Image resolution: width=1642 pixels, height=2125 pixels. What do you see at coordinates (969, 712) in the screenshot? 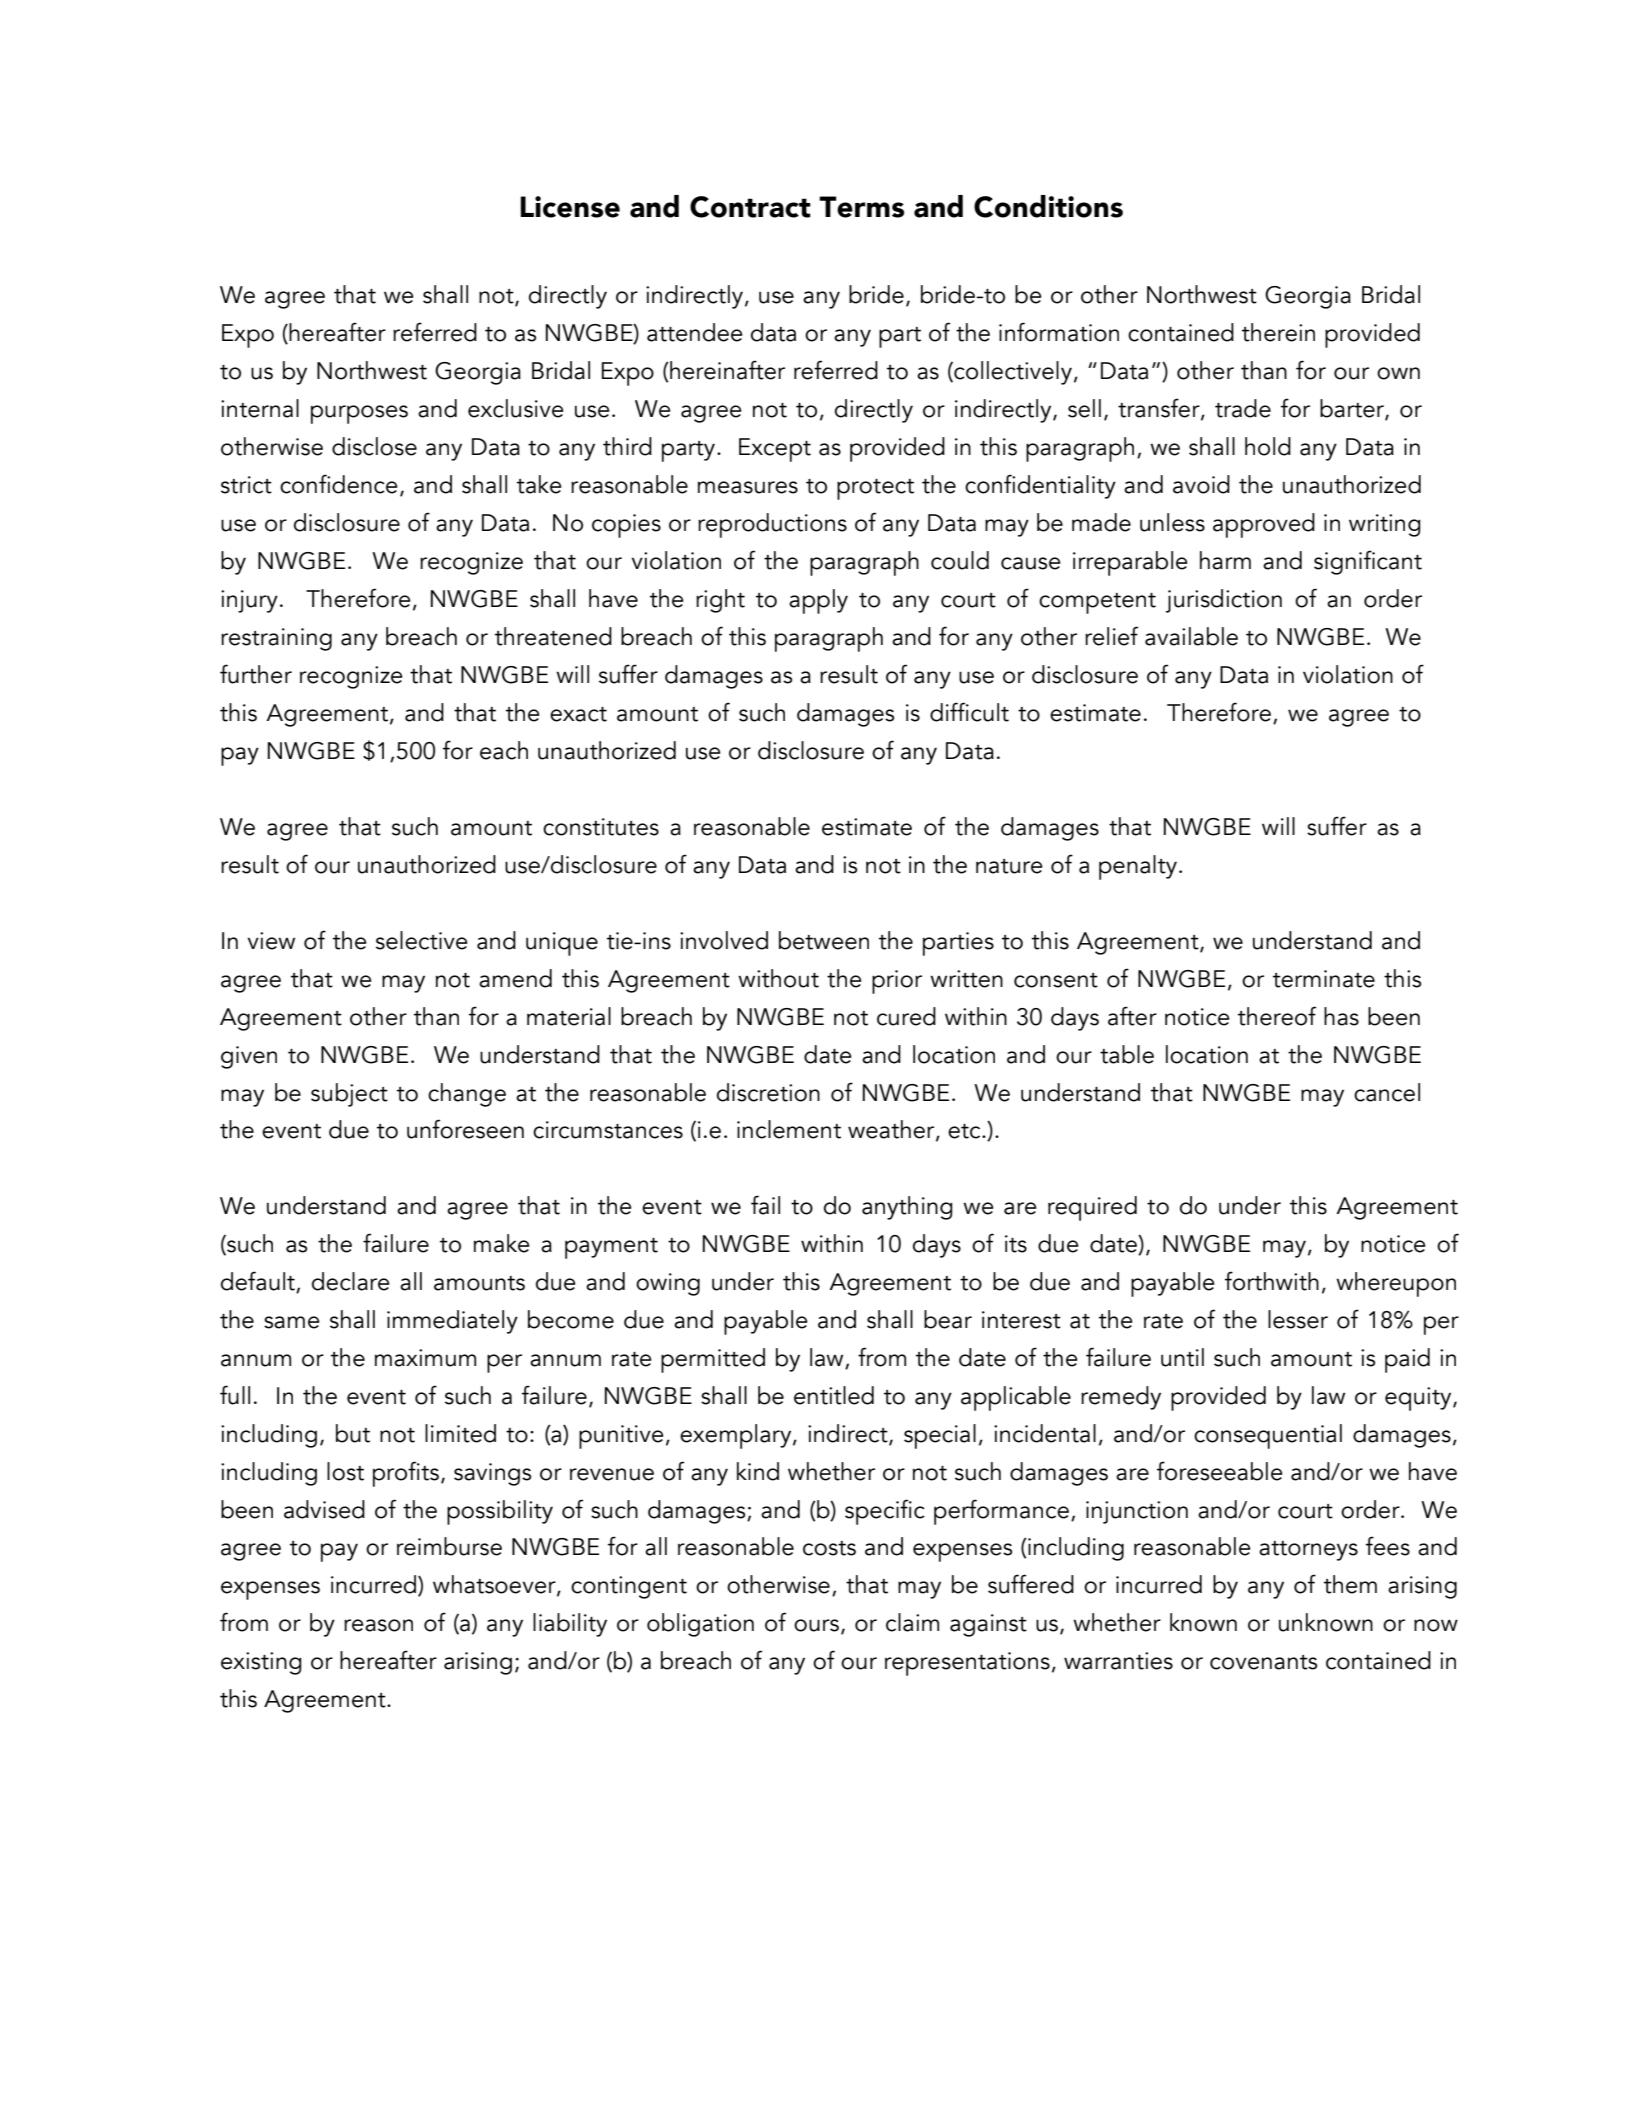
I see `difficult` at bounding box center [969, 712].
